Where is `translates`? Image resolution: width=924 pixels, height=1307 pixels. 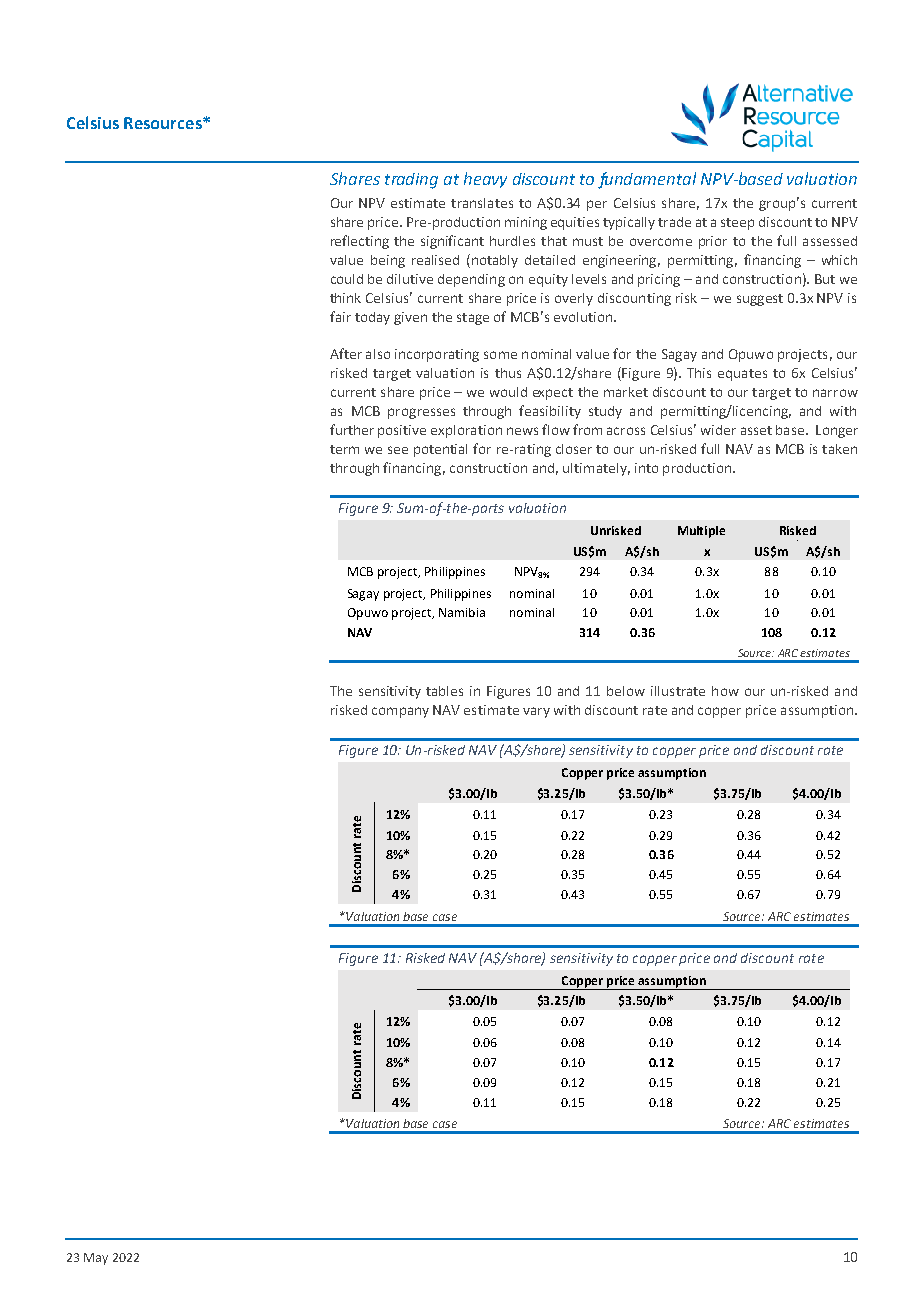
translates is located at coordinates (482, 203).
